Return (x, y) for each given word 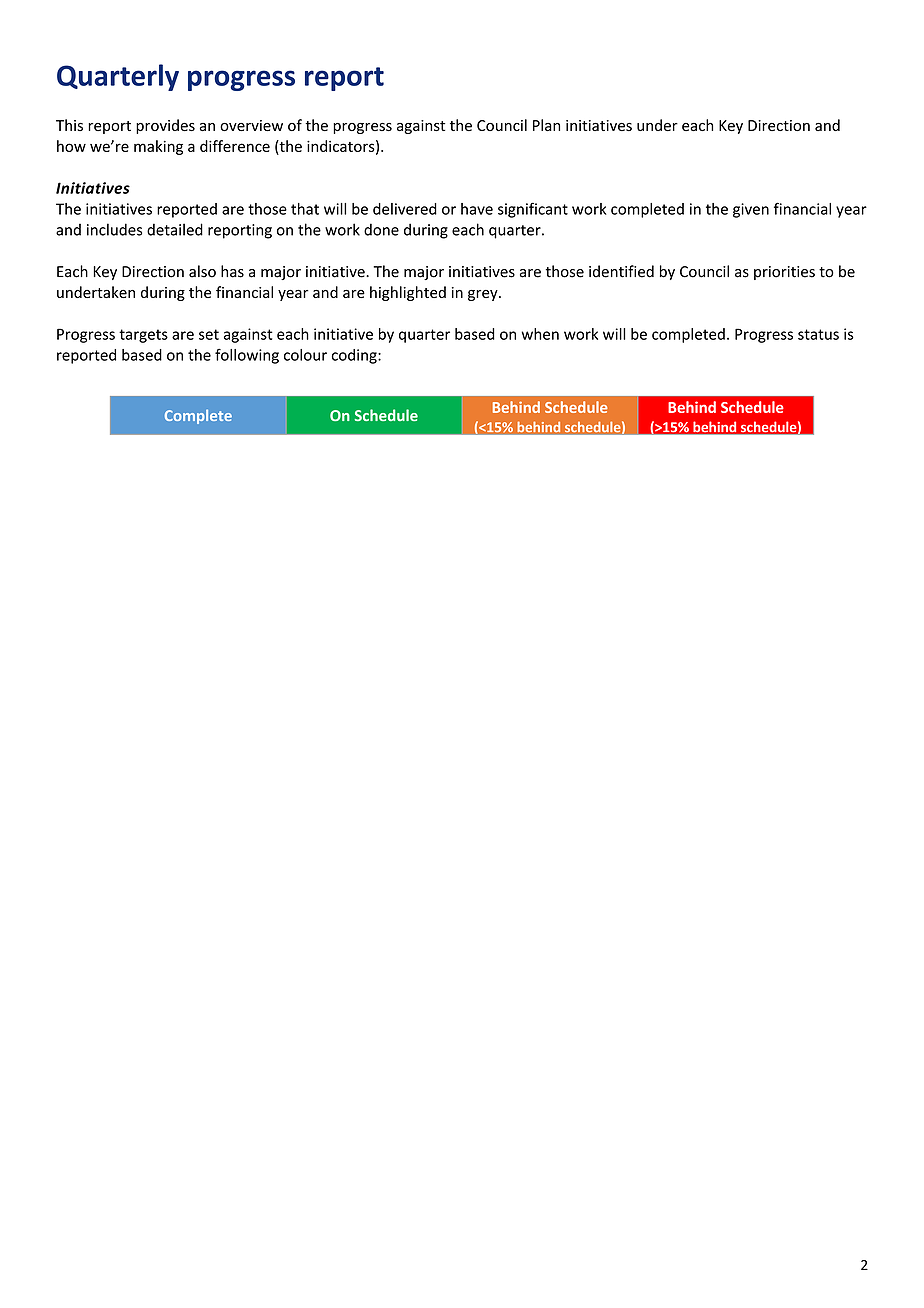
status (818, 334)
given (751, 210)
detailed (175, 229)
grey (484, 295)
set (209, 334)
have (477, 209)
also (202, 271)
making (158, 147)
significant (533, 210)
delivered (405, 209)
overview (251, 125)
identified (621, 271)
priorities (784, 273)
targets (143, 336)
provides (165, 126)
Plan (546, 125)
